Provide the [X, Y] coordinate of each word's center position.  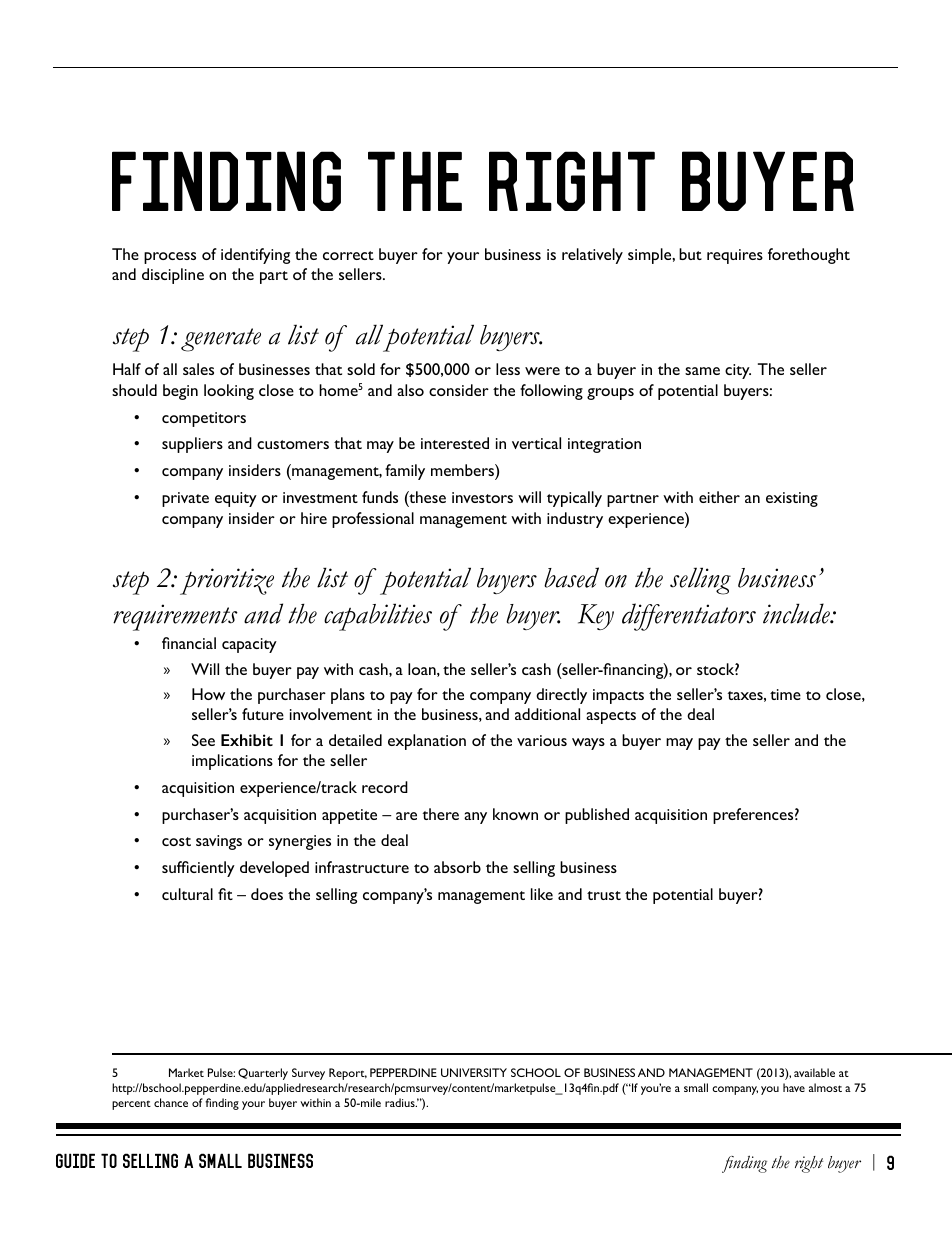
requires [735, 256]
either [719, 497]
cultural [187, 894]
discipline [173, 276]
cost [176, 841]
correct [348, 255]
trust [604, 895]
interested [455, 443]
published [597, 816]
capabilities [378, 617]
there [440, 814]
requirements [175, 617]
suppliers [192, 445]
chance [171, 1102]
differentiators [689, 617]
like [542, 894]
